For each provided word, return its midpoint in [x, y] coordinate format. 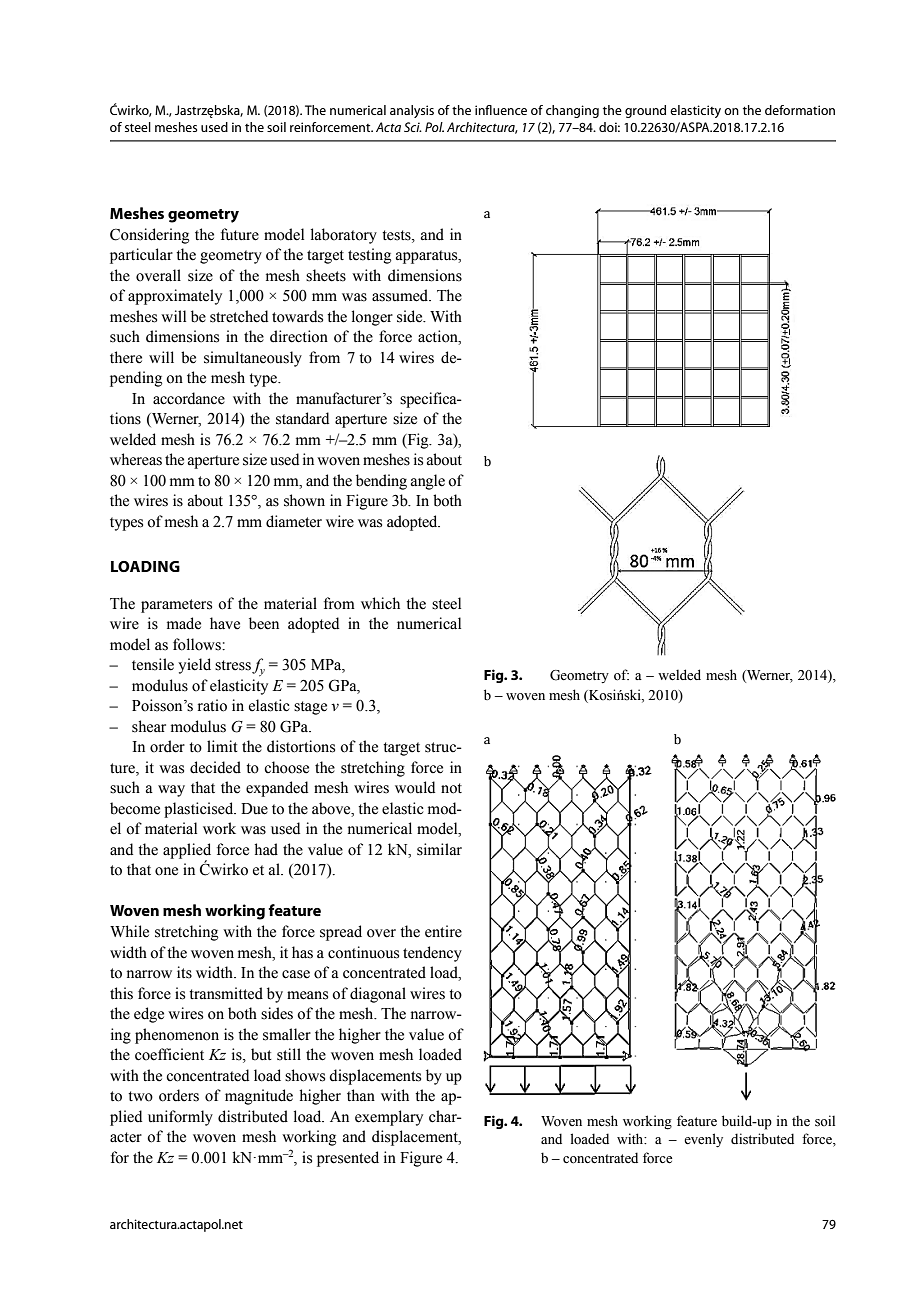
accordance [189, 398]
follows [198, 644]
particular [141, 256]
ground [645, 111]
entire [443, 931]
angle [428, 482]
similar [439, 849]
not [451, 788]
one [166, 871]
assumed [401, 295]
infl [483, 110]
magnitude [259, 1097]
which [380, 603]
